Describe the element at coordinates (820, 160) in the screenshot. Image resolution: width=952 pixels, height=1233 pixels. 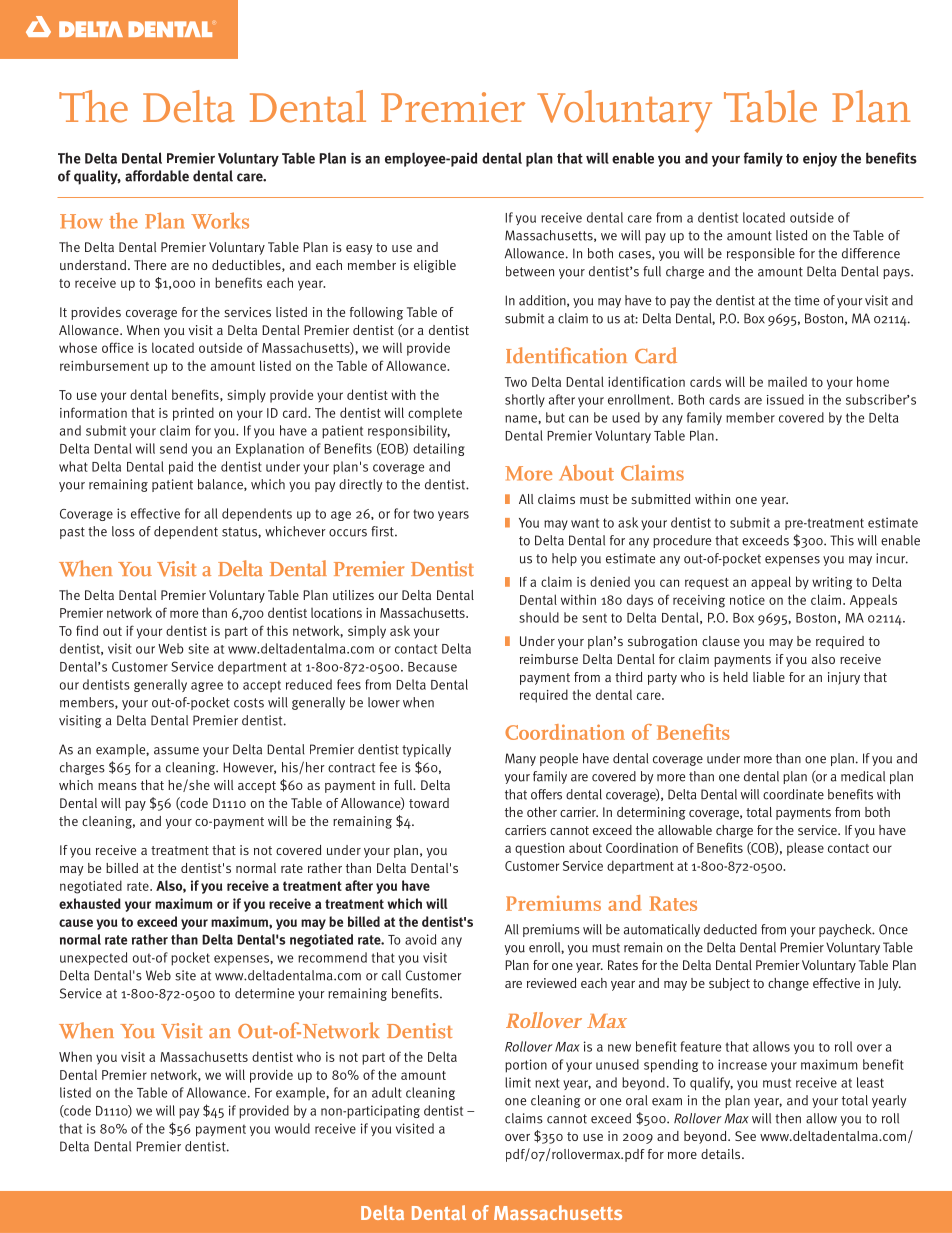
I see `enjoy` at that location.
